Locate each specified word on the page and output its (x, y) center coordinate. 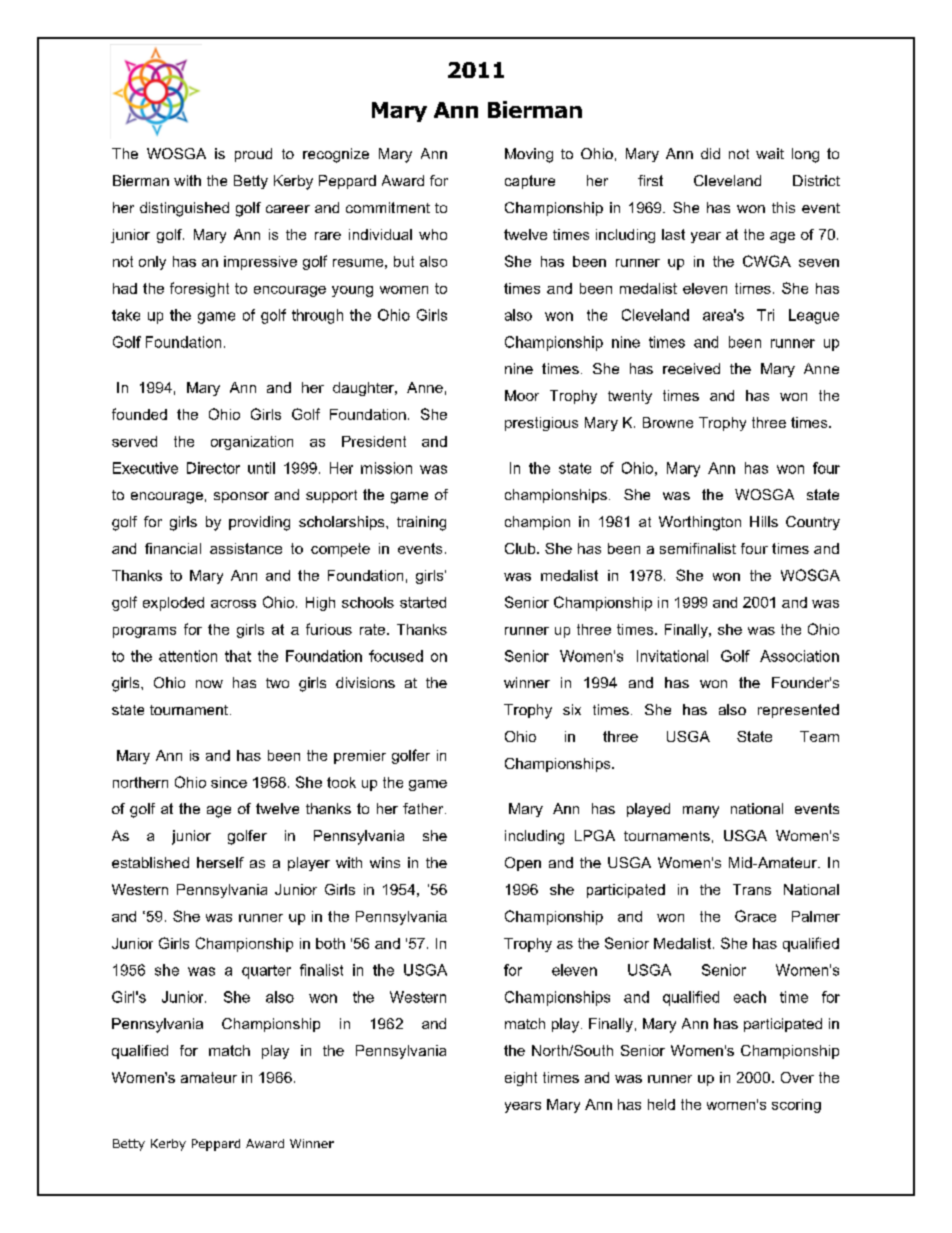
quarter (266, 972)
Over (797, 1077)
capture (530, 182)
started (423, 602)
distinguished (184, 209)
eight (521, 1079)
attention (188, 656)
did (710, 153)
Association (799, 656)
